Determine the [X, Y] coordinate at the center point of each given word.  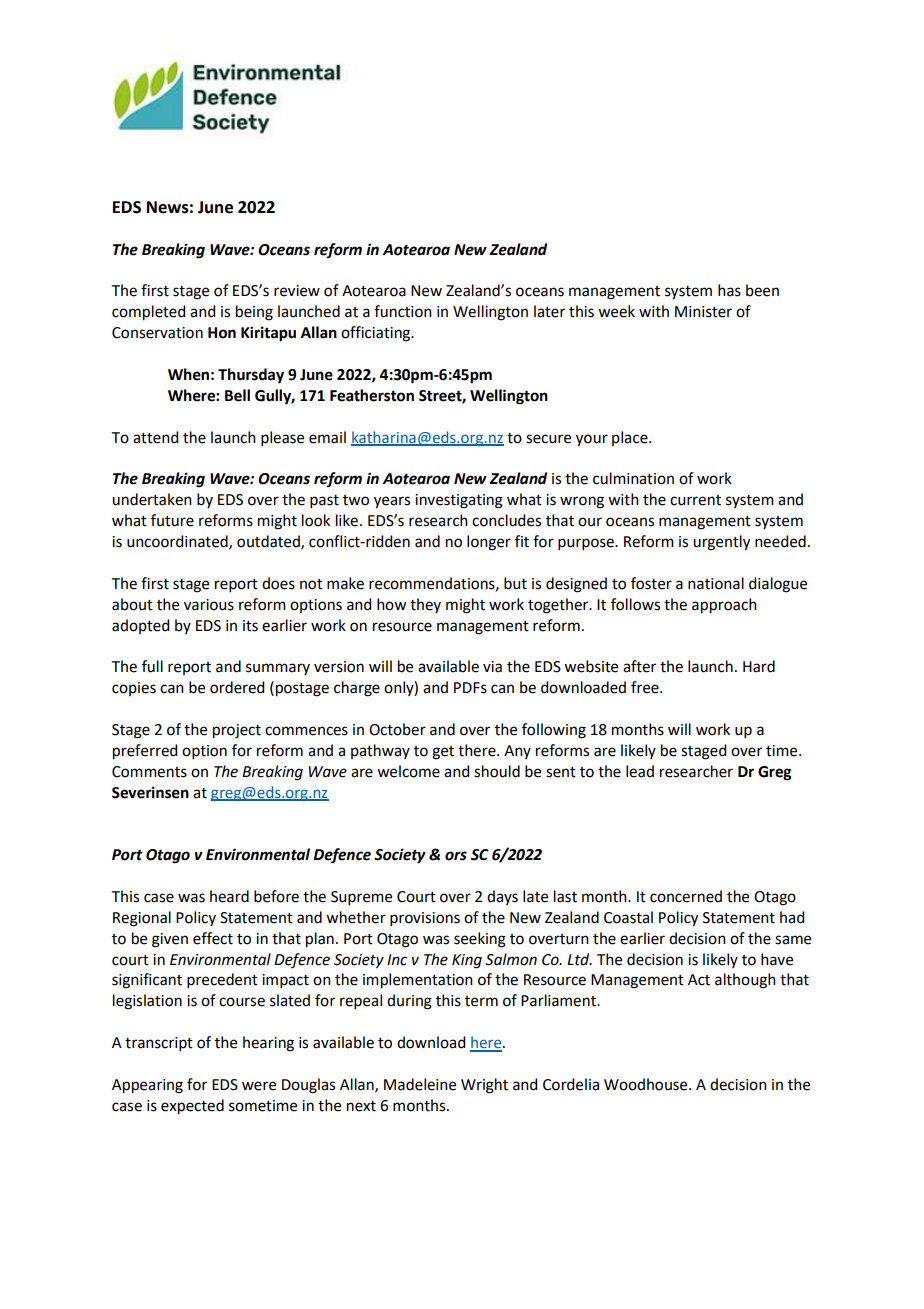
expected [192, 1107]
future [172, 520]
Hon [222, 333]
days [502, 897]
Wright [484, 1086]
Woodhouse [647, 1084]
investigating [459, 501]
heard [229, 896]
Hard [759, 666]
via [492, 667]
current [695, 500]
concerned [686, 896]
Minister [703, 312]
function [403, 311]
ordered [237, 687]
